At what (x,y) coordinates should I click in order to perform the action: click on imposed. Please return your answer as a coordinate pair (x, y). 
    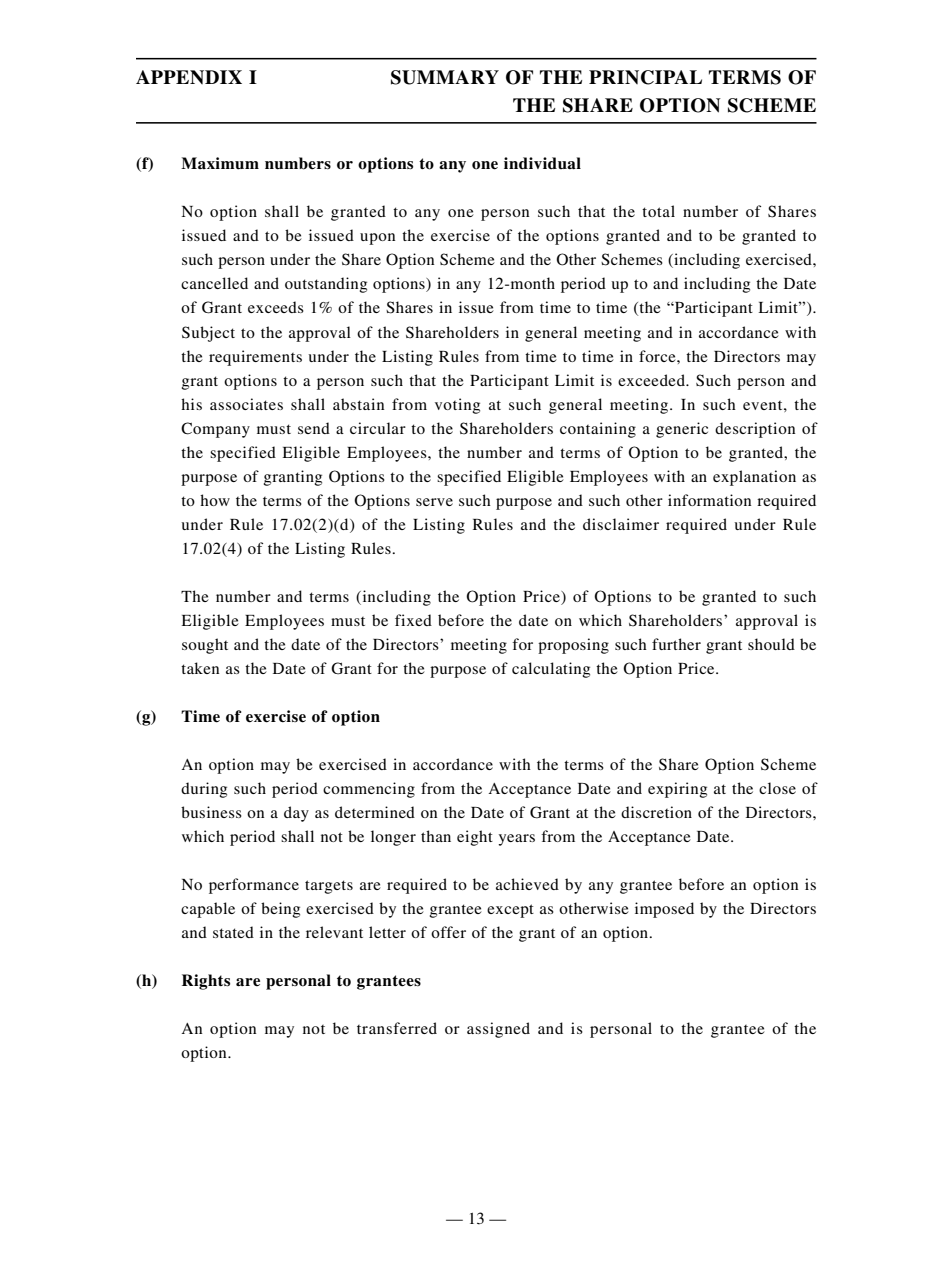
    Looking at the image, I should click on (664, 910).
